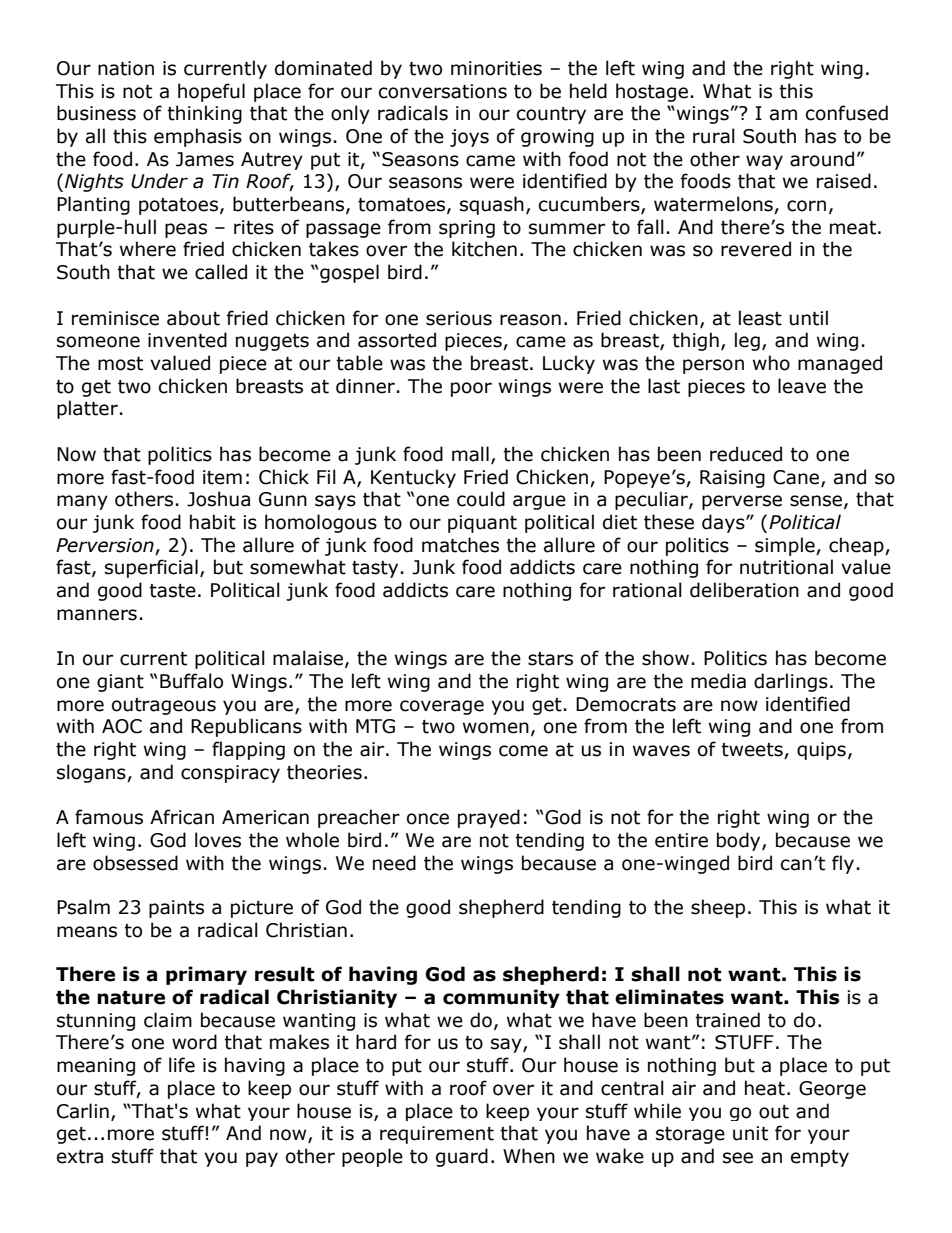  Describe the element at coordinates (182, 1065) in the screenshot. I see `life` at that location.
